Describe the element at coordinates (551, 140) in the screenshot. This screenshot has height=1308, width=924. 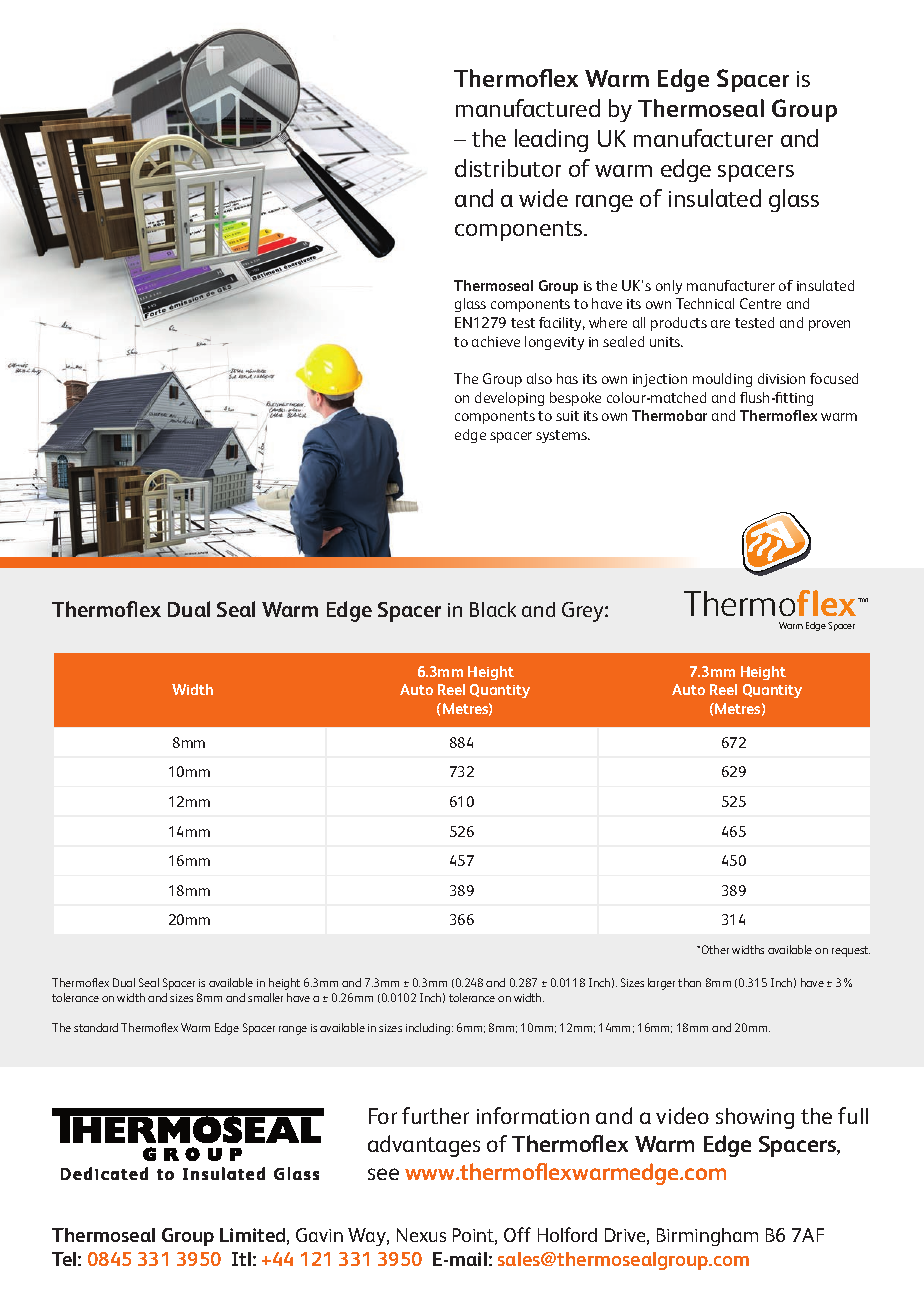
I see `leading` at that location.
